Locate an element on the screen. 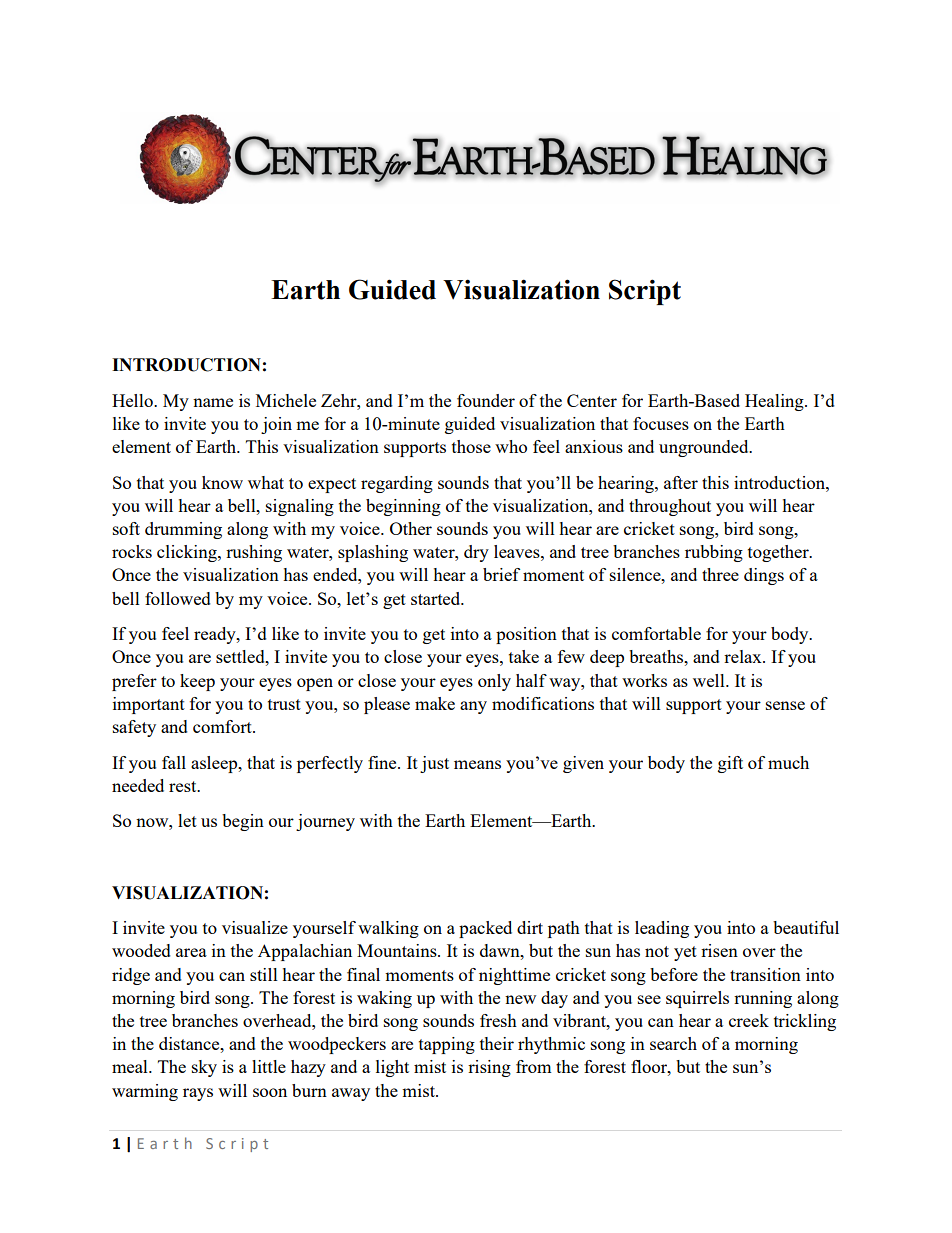 This screenshot has width=952, height=1233. started is located at coordinates (437, 598).
